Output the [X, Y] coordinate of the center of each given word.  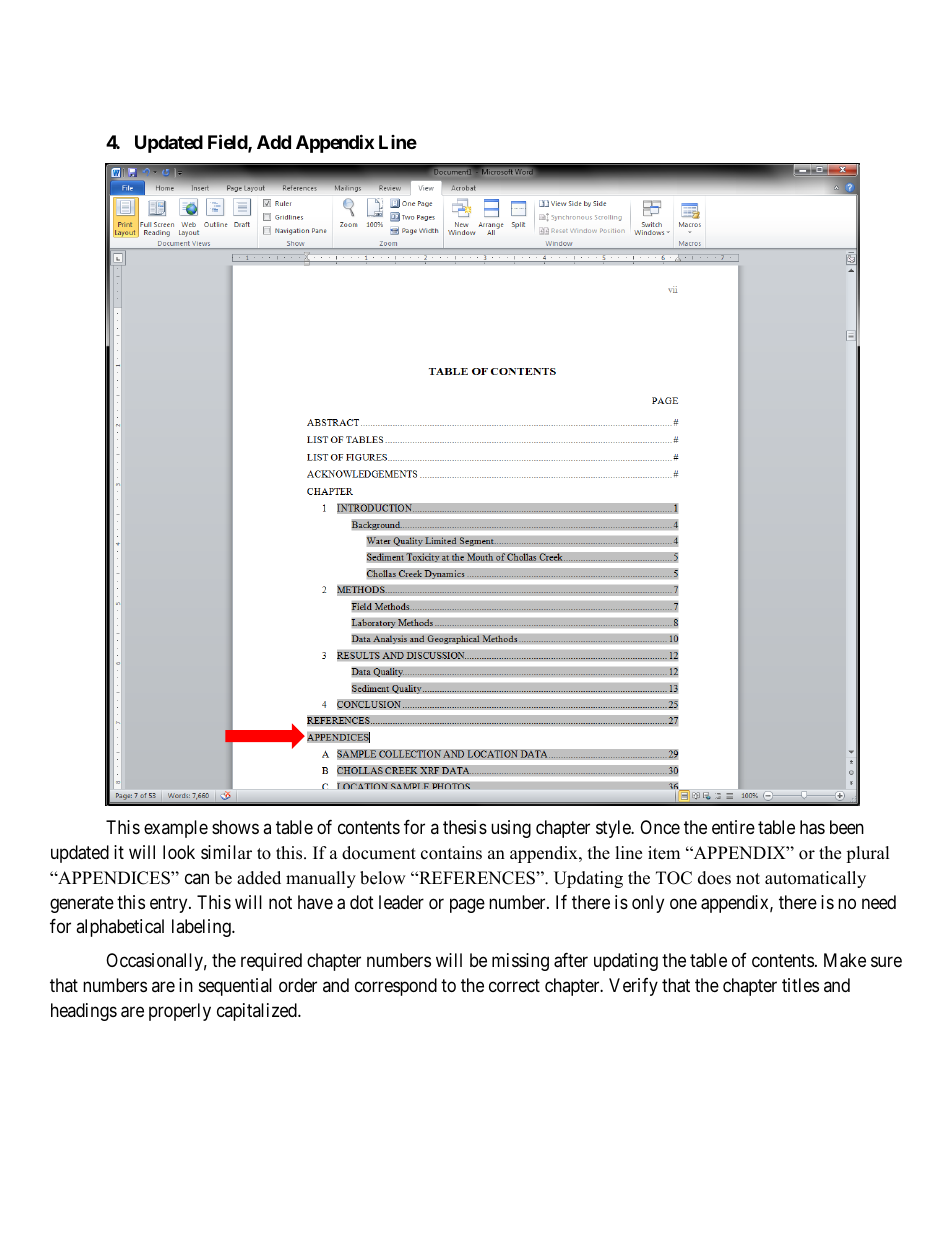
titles [800, 985]
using [511, 829]
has [812, 827]
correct [514, 985]
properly [180, 1012]
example [176, 829]
